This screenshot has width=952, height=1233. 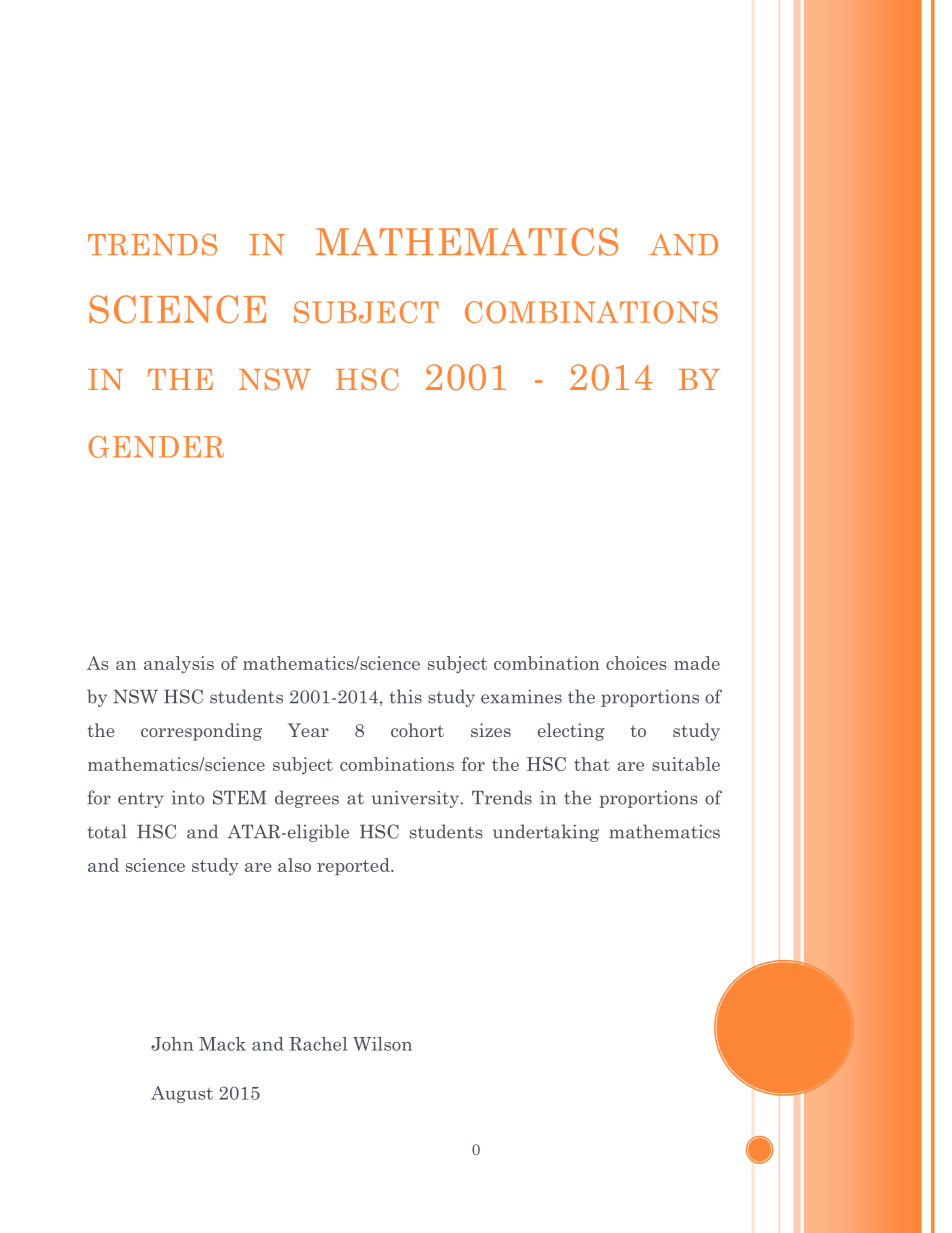 I want to click on GENDER, so click(x=156, y=447).
